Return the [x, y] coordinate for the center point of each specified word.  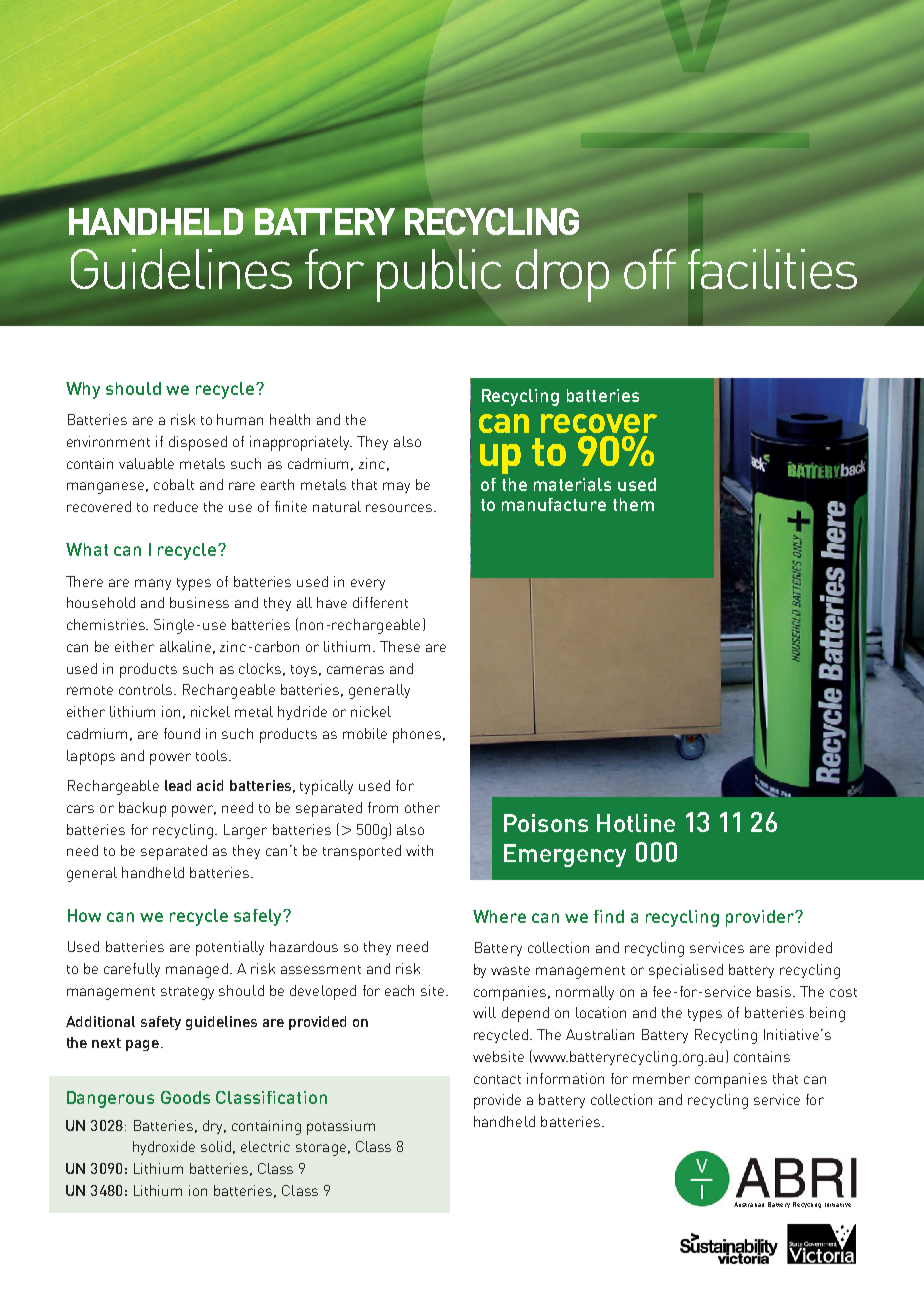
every [368, 584]
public [439, 275]
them [633, 504]
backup [142, 809]
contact [497, 1079]
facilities [772, 269]
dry [214, 1127]
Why [83, 390]
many [153, 584]
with [419, 850]
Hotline [636, 823]
